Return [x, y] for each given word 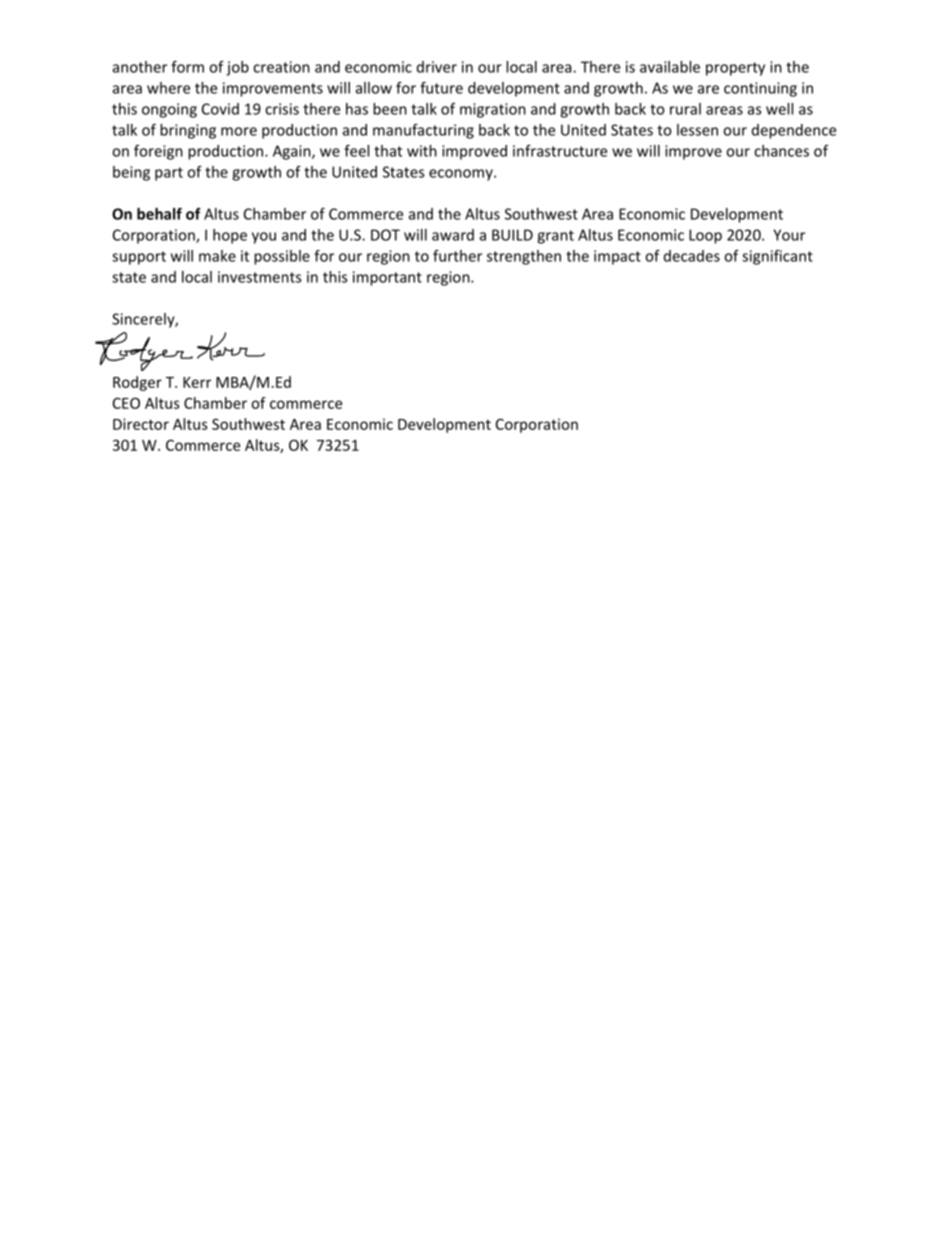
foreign [158, 152]
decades [692, 256]
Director [141, 424]
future [441, 88]
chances [781, 151]
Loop [705, 236]
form [187, 67]
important [387, 278]
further [457, 256]
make [217, 256]
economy [462, 175]
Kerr [197, 382]
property [735, 69]
